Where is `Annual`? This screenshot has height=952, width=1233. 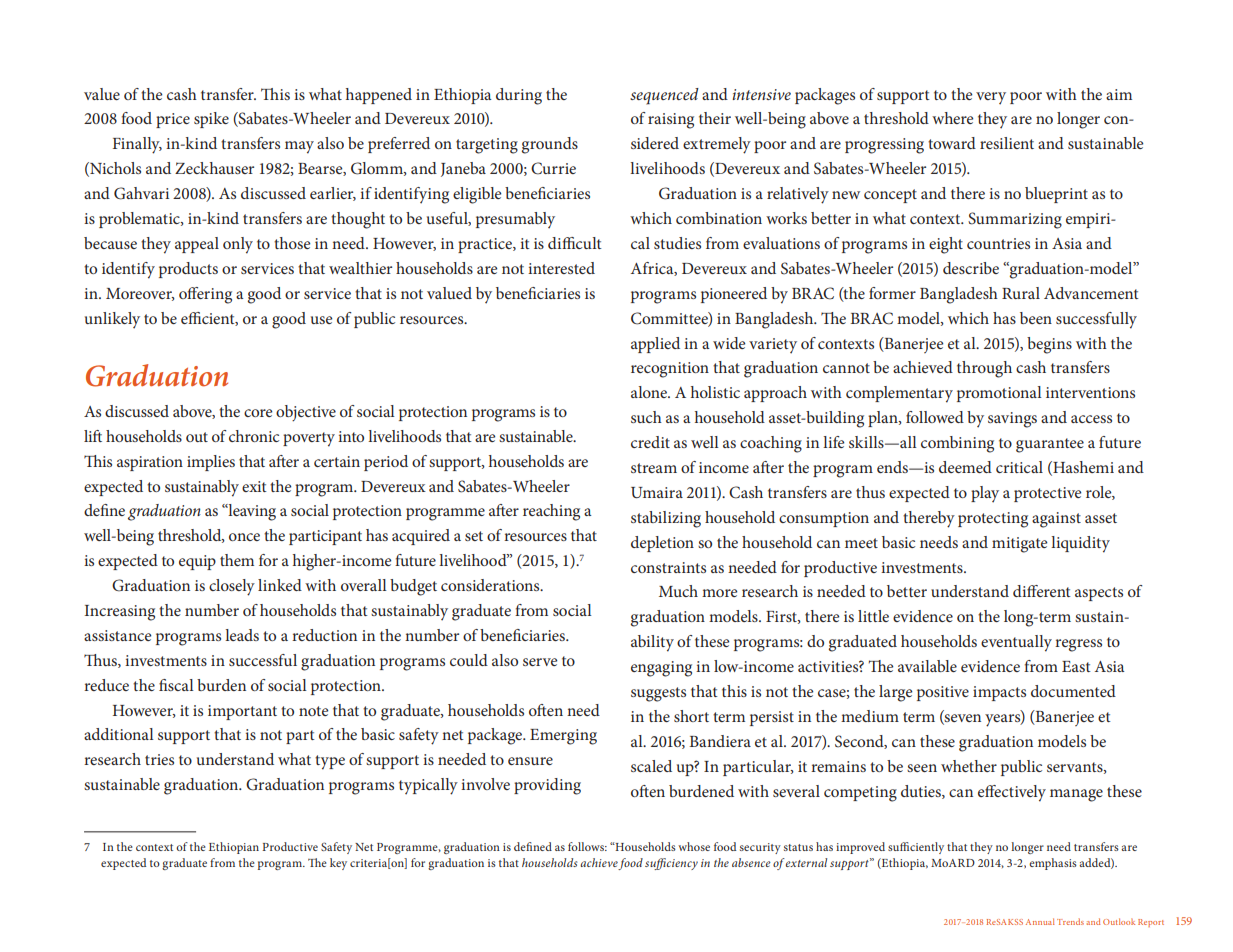 Annual is located at coordinates (1040, 921).
